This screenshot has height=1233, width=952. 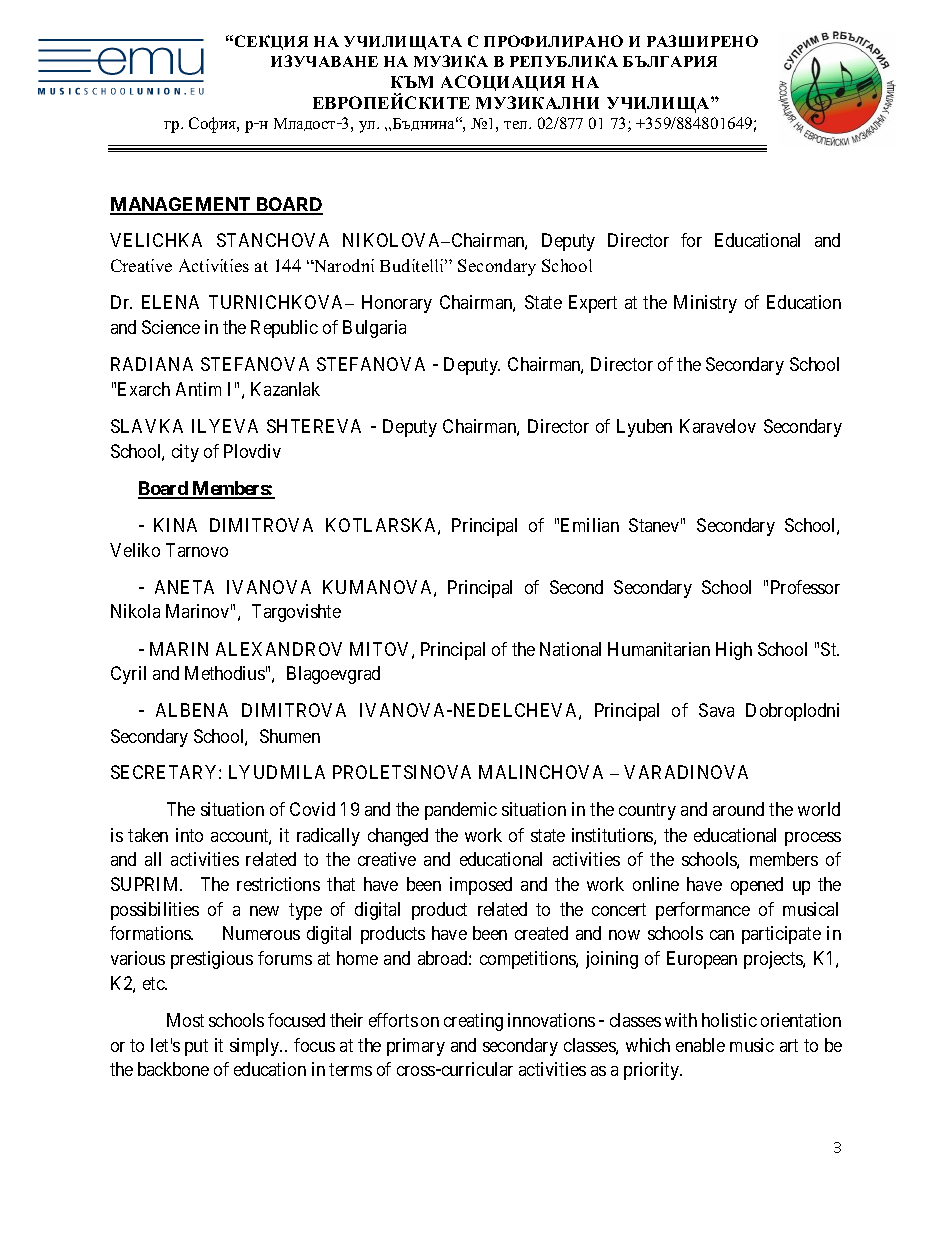 What do you see at coordinates (805, 587) in the screenshot?
I see `Professor` at bounding box center [805, 587].
